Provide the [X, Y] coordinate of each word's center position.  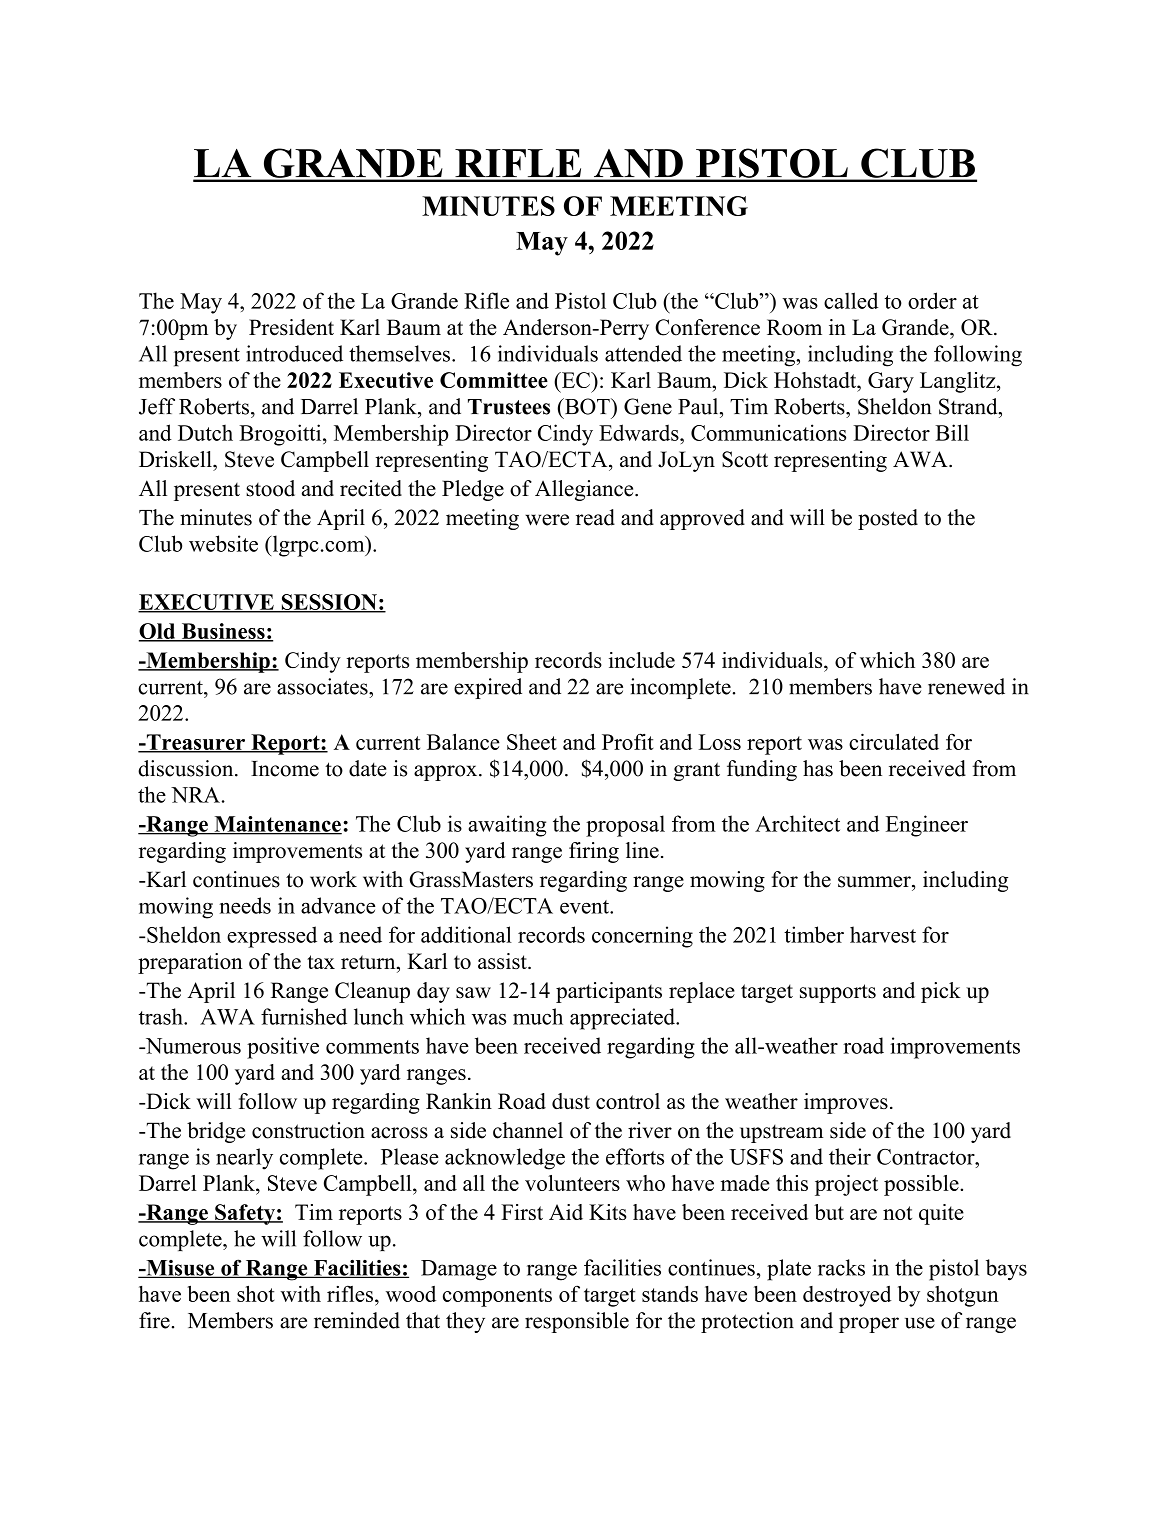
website [223, 543]
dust [571, 1101]
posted [888, 519]
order [932, 300]
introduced [294, 353]
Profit [627, 741]
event [585, 907]
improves [846, 1103]
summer [875, 882]
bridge [216, 1132]
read [595, 517]
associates [323, 686]
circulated [894, 741]
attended [643, 353]
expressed [272, 937]
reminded [357, 1320]
